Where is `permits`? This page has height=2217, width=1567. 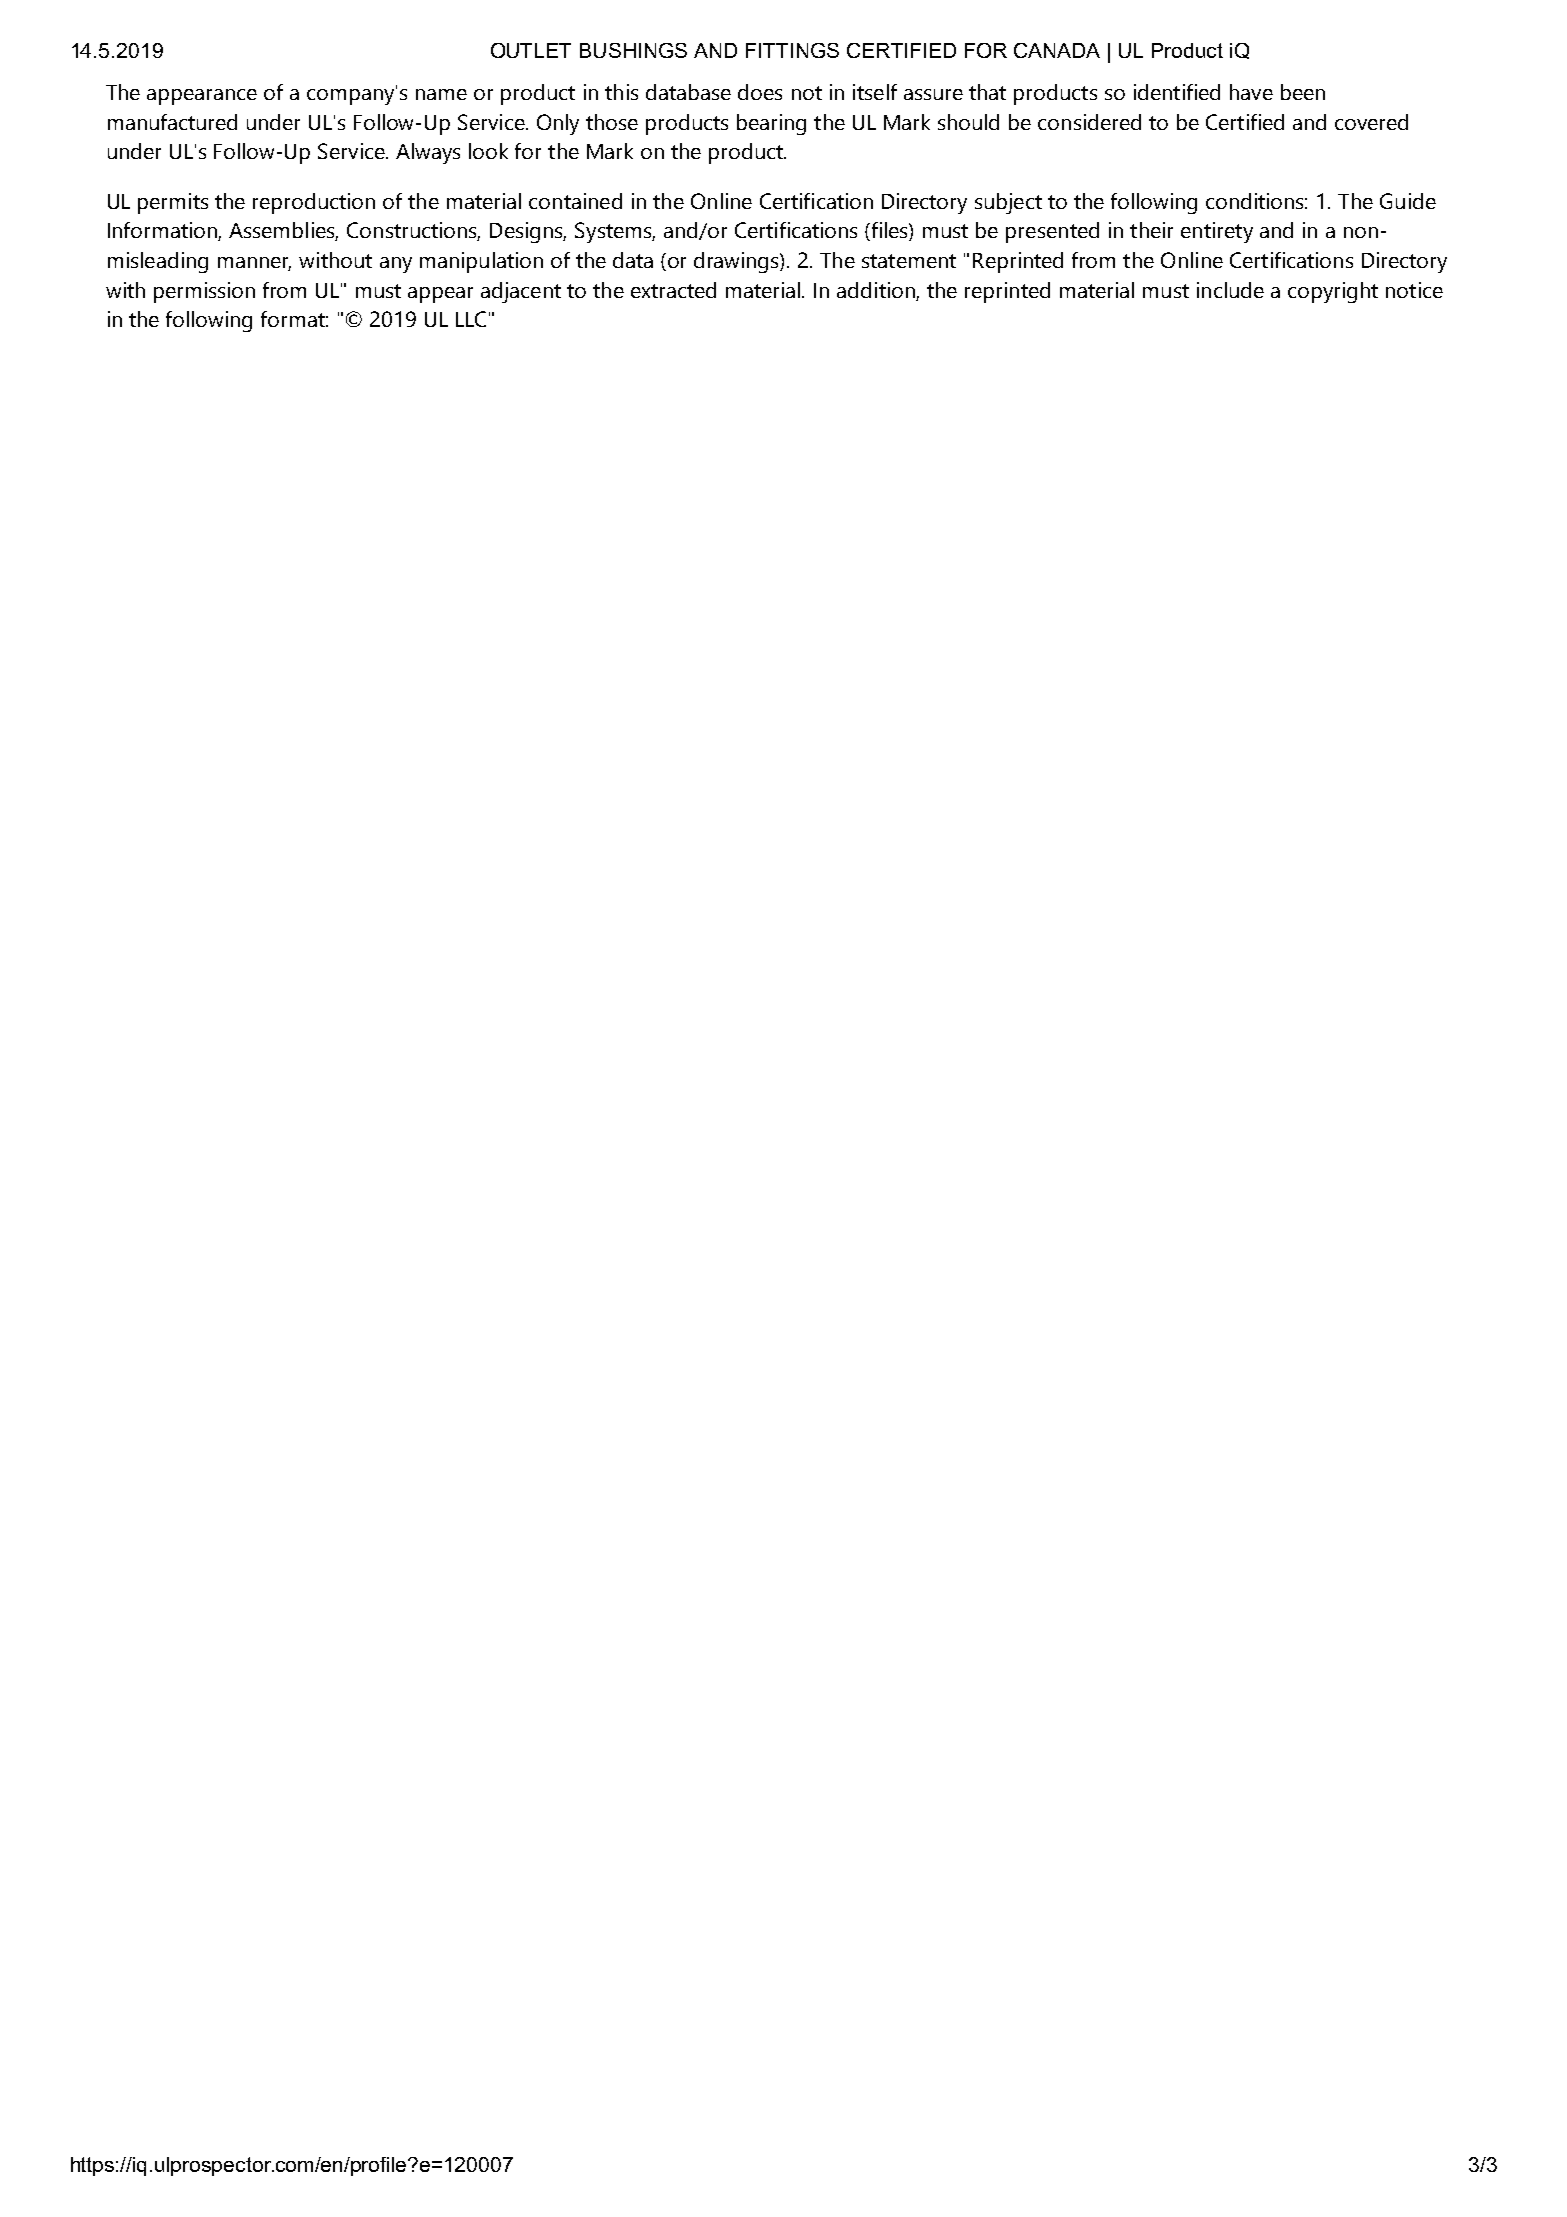 permits is located at coordinates (173, 203).
